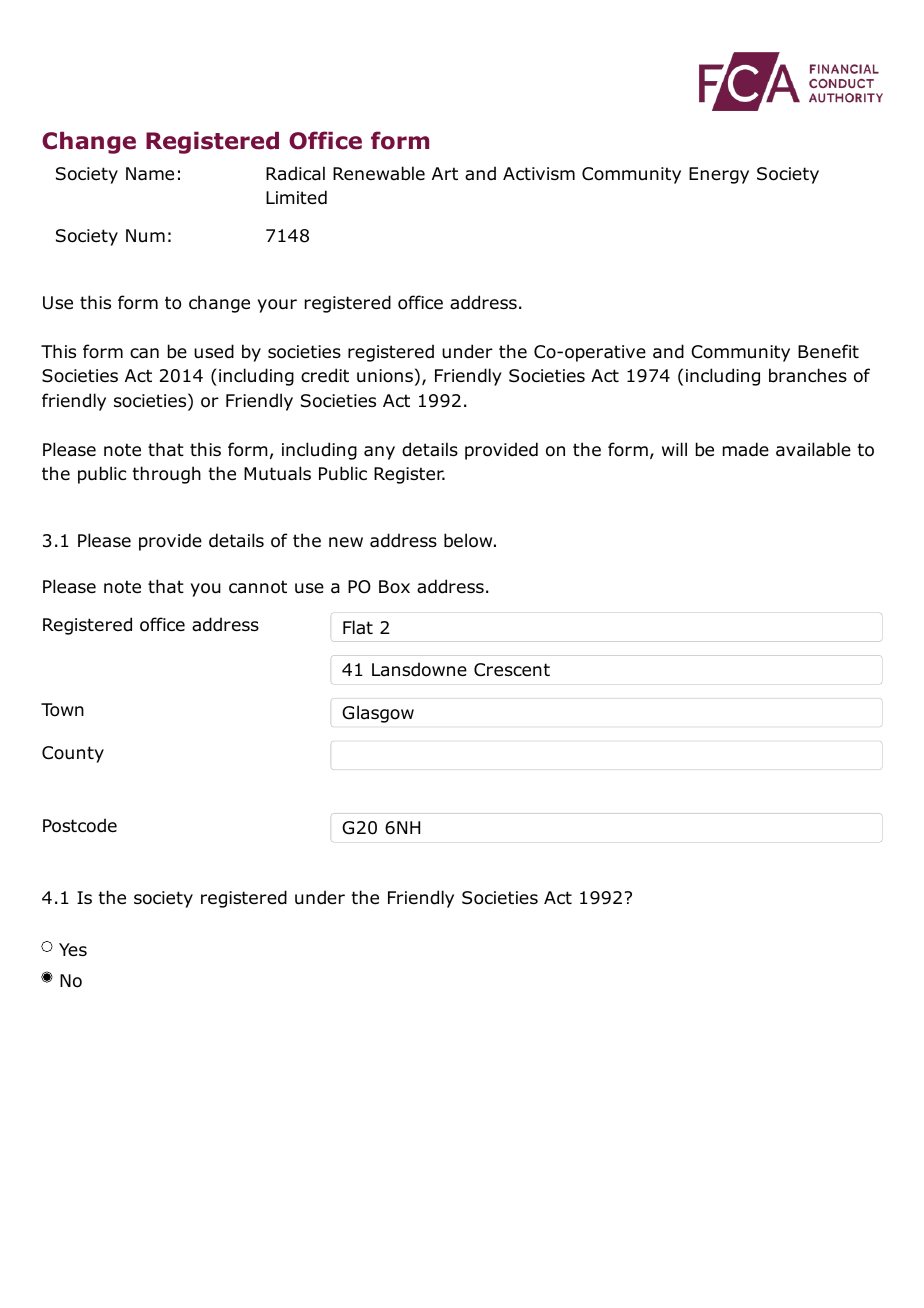  I want to click on Yes, so click(73, 950).
